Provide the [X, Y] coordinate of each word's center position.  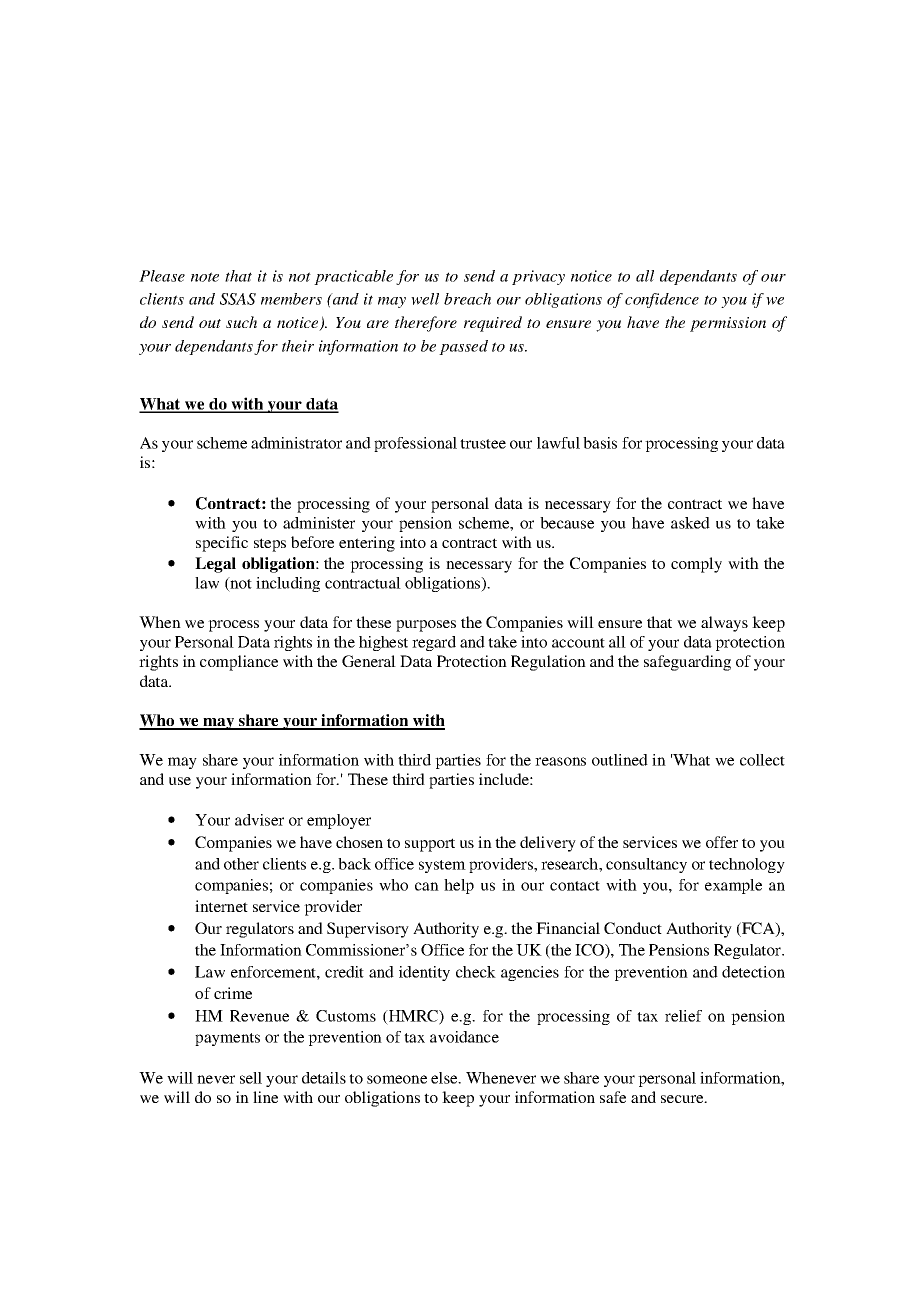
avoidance [464, 1037]
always [724, 624]
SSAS [238, 299]
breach [467, 299]
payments [227, 1039]
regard [434, 643]
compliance [239, 663]
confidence [662, 300]
